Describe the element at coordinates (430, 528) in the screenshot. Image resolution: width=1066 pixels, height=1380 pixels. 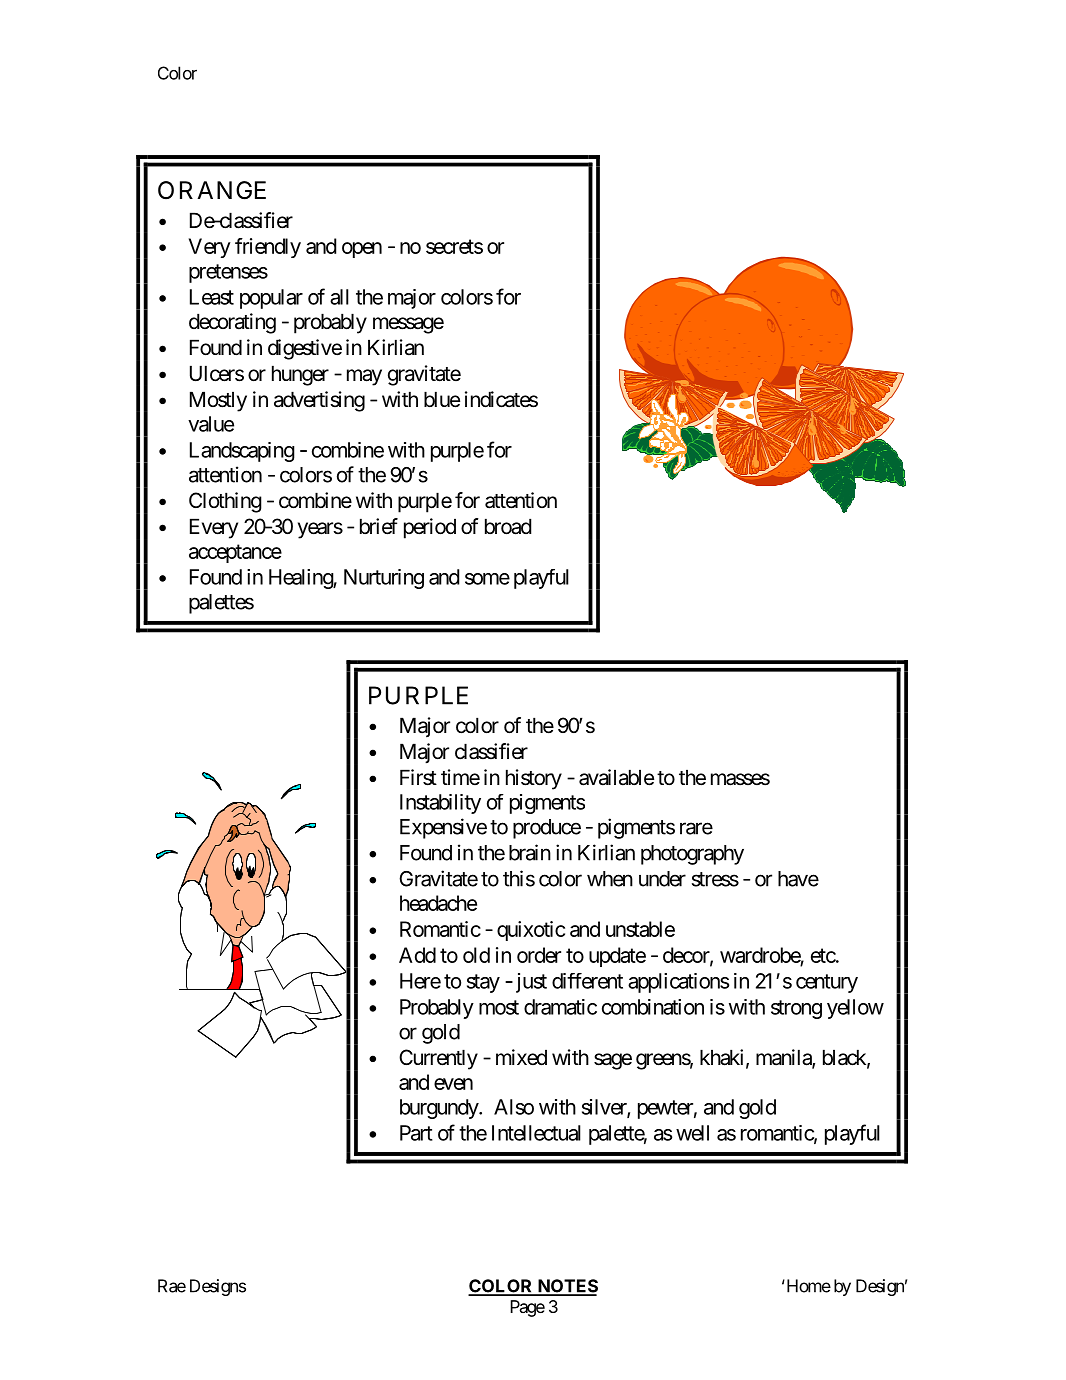
I see `period` at that location.
